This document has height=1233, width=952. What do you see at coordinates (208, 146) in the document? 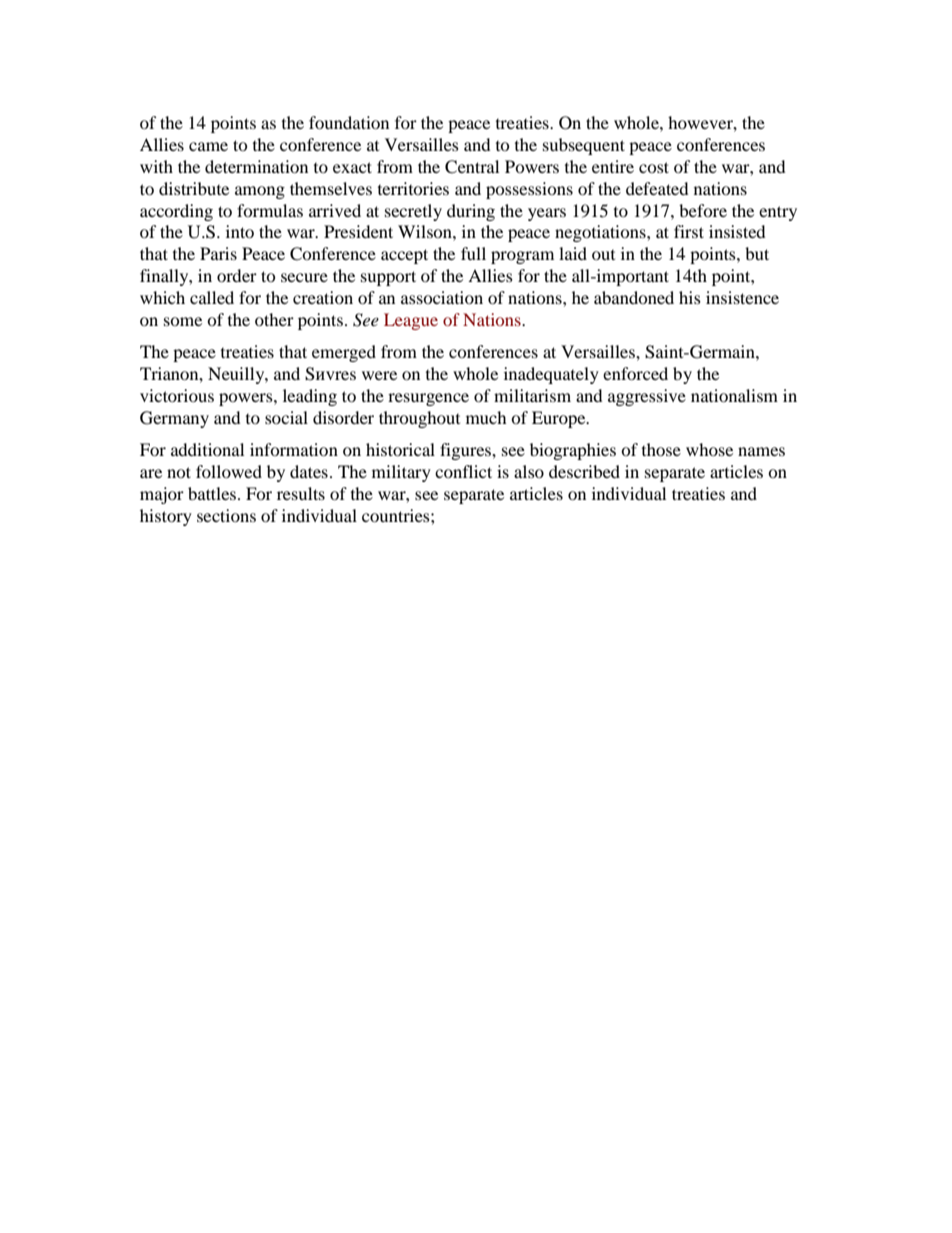
I see `came` at bounding box center [208, 146].
